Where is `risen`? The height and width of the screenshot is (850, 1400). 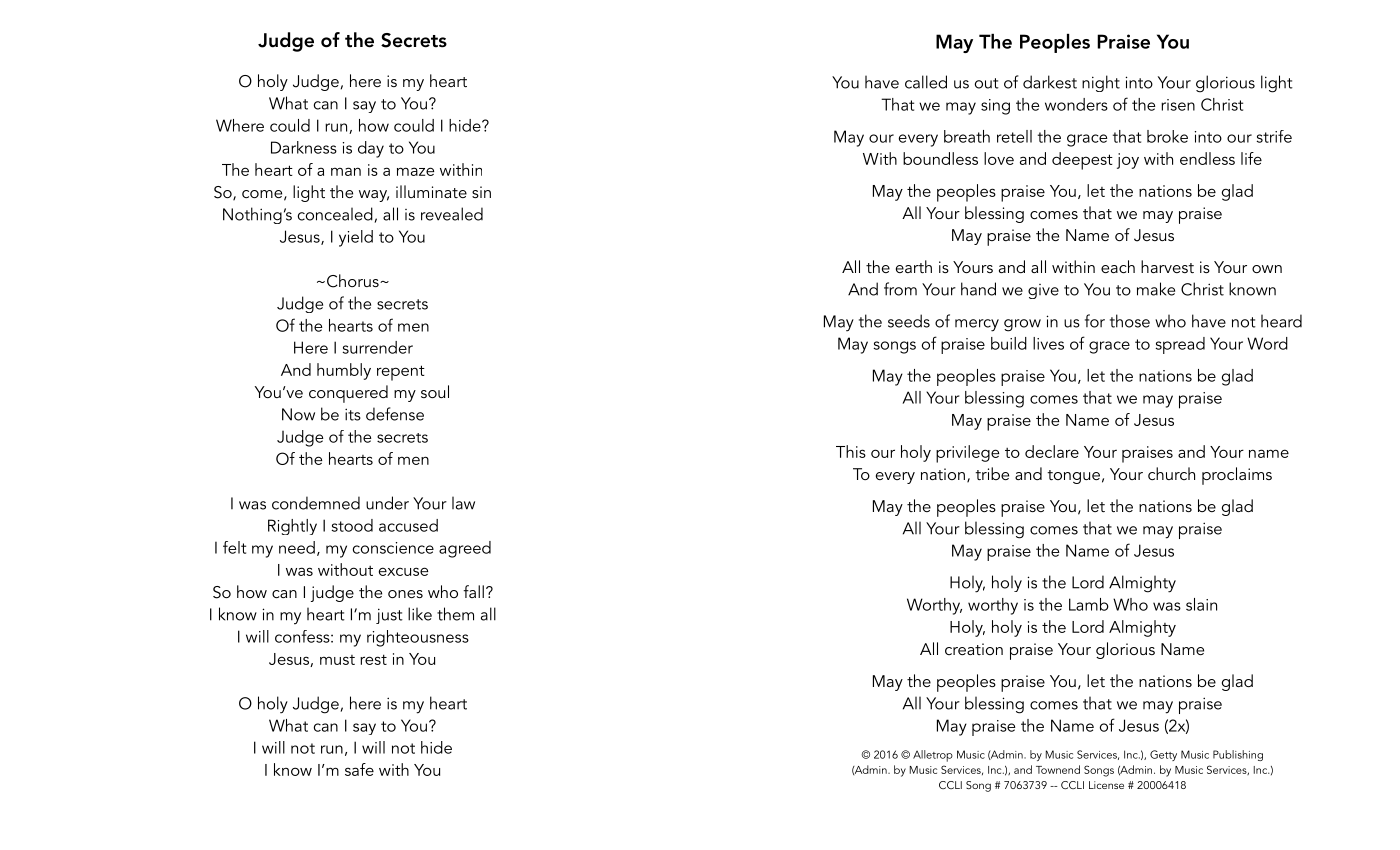 risen is located at coordinates (1178, 105).
